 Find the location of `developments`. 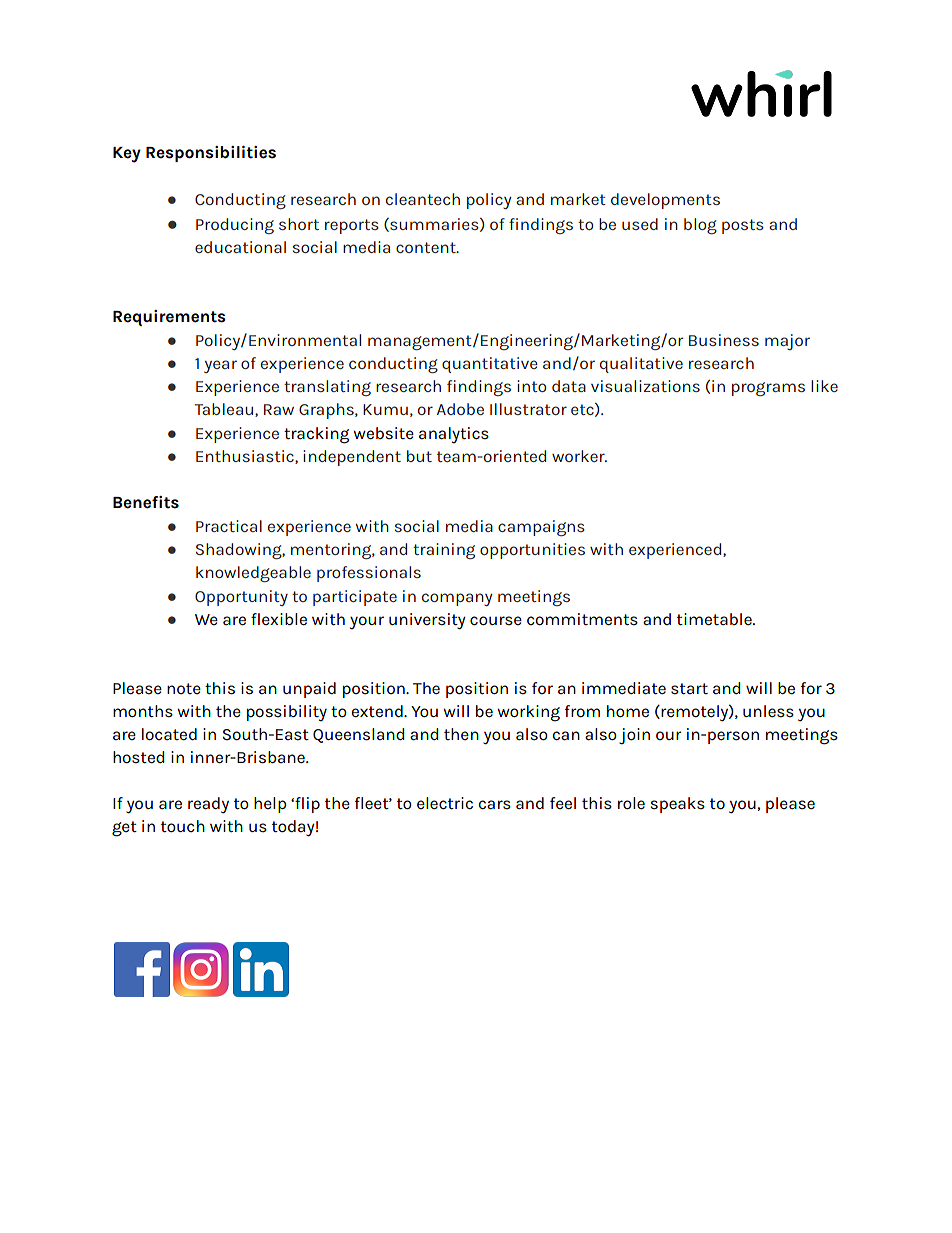

developments is located at coordinates (665, 201).
